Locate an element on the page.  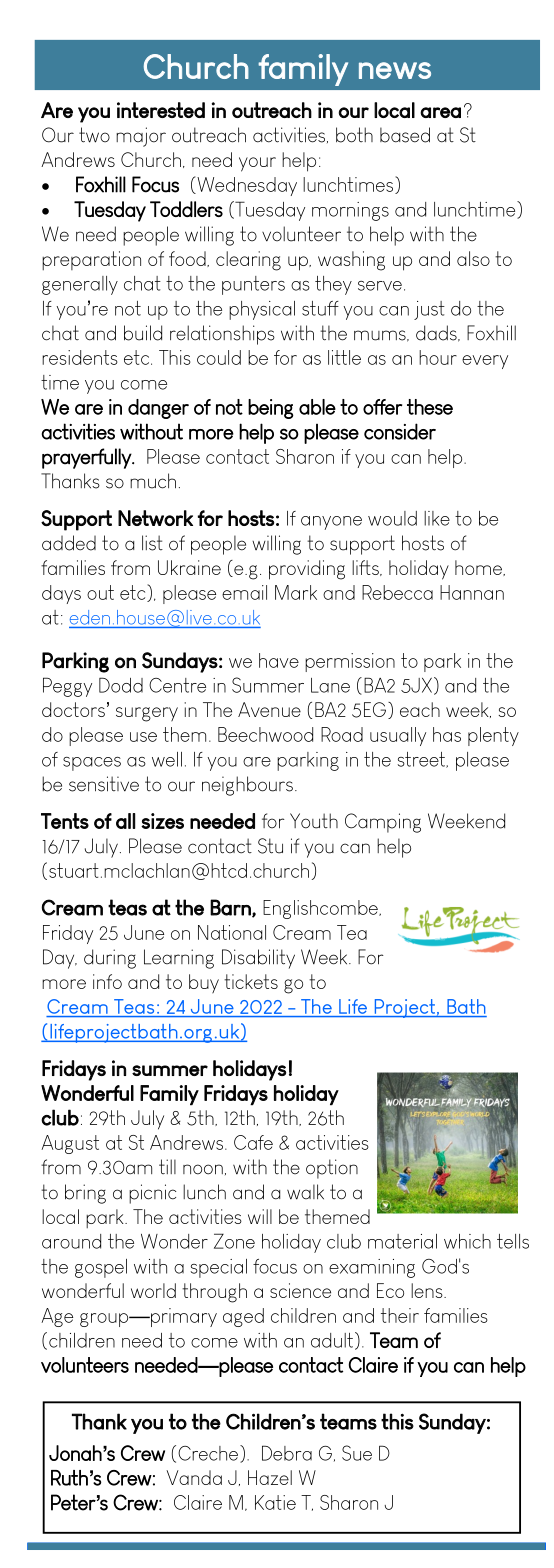
info is located at coordinates (107, 981).
